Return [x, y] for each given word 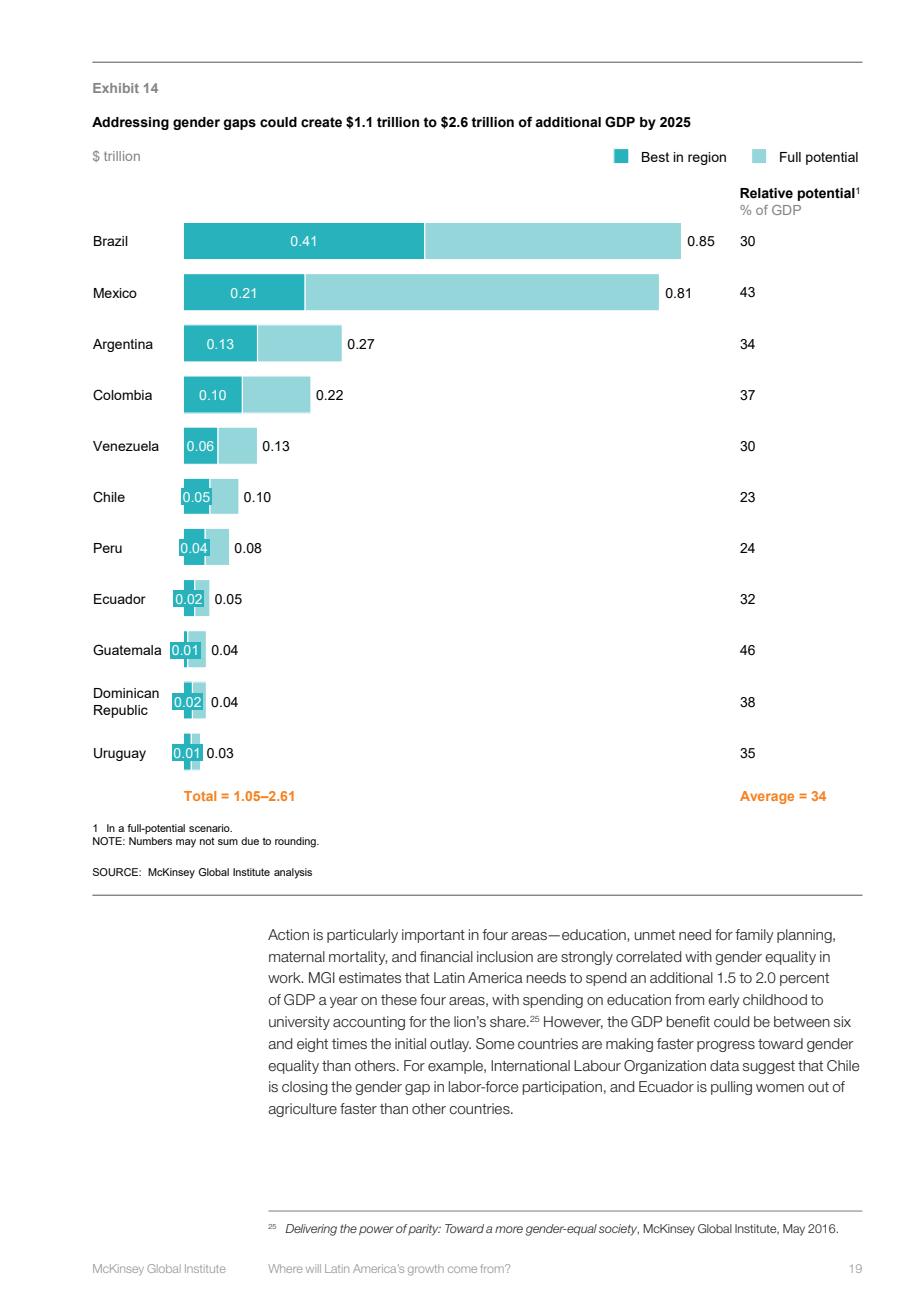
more [509, 1229]
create [321, 122]
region [707, 158]
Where [285, 1268]
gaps [239, 124]
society [619, 1230]
